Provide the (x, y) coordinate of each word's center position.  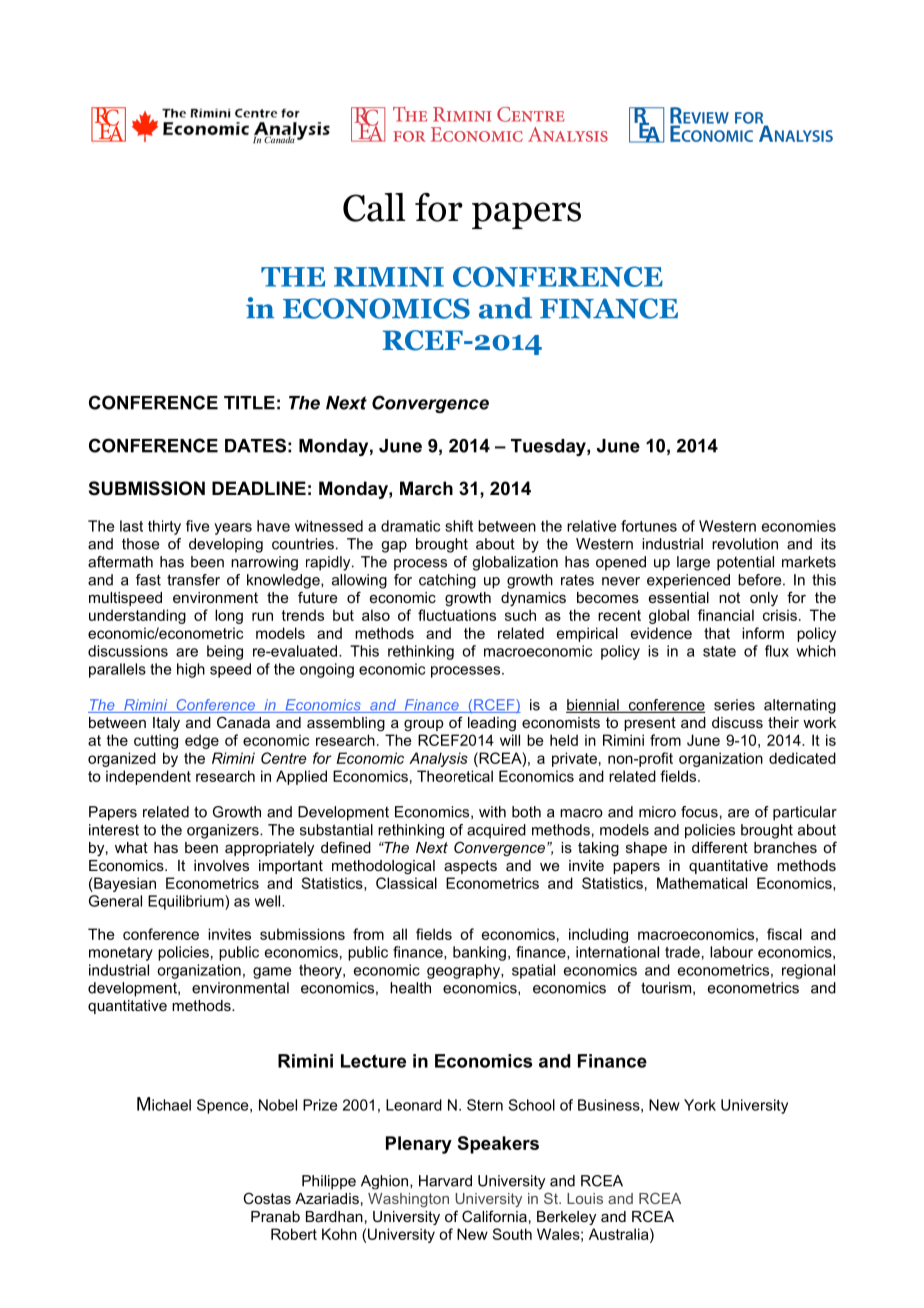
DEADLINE (259, 488)
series (734, 705)
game (272, 973)
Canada (243, 722)
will (510, 740)
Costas (267, 1198)
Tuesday (549, 447)
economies (799, 526)
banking (479, 953)
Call (374, 207)
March (426, 488)
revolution (745, 544)
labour (731, 952)
